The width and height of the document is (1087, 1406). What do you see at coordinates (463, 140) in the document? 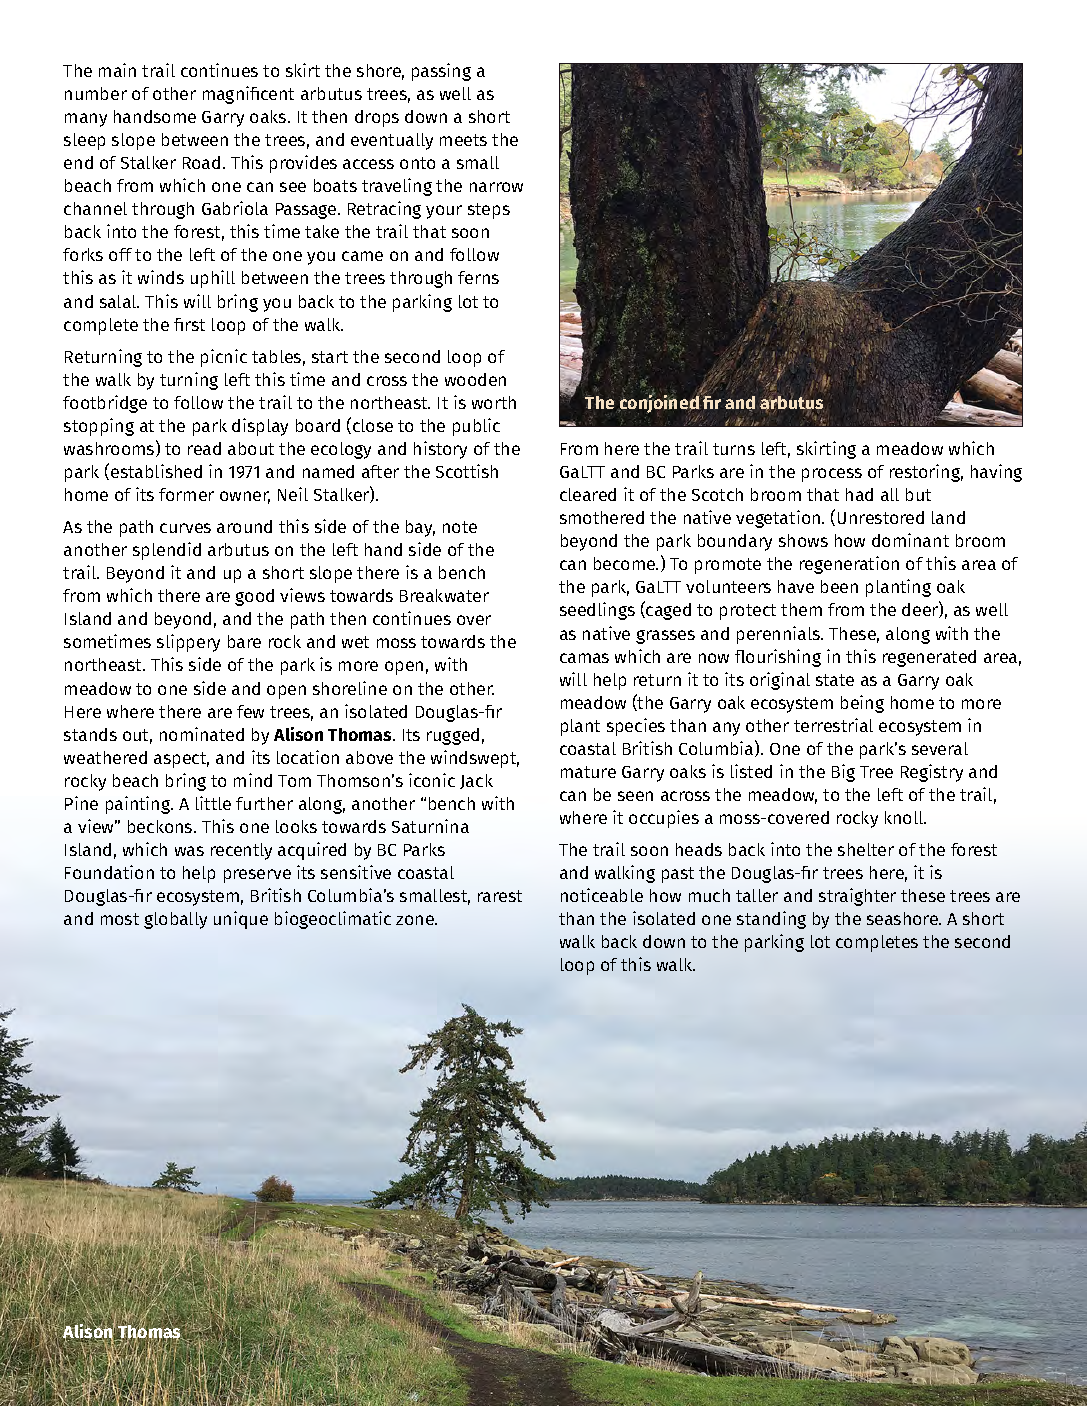
I see `meets` at bounding box center [463, 140].
